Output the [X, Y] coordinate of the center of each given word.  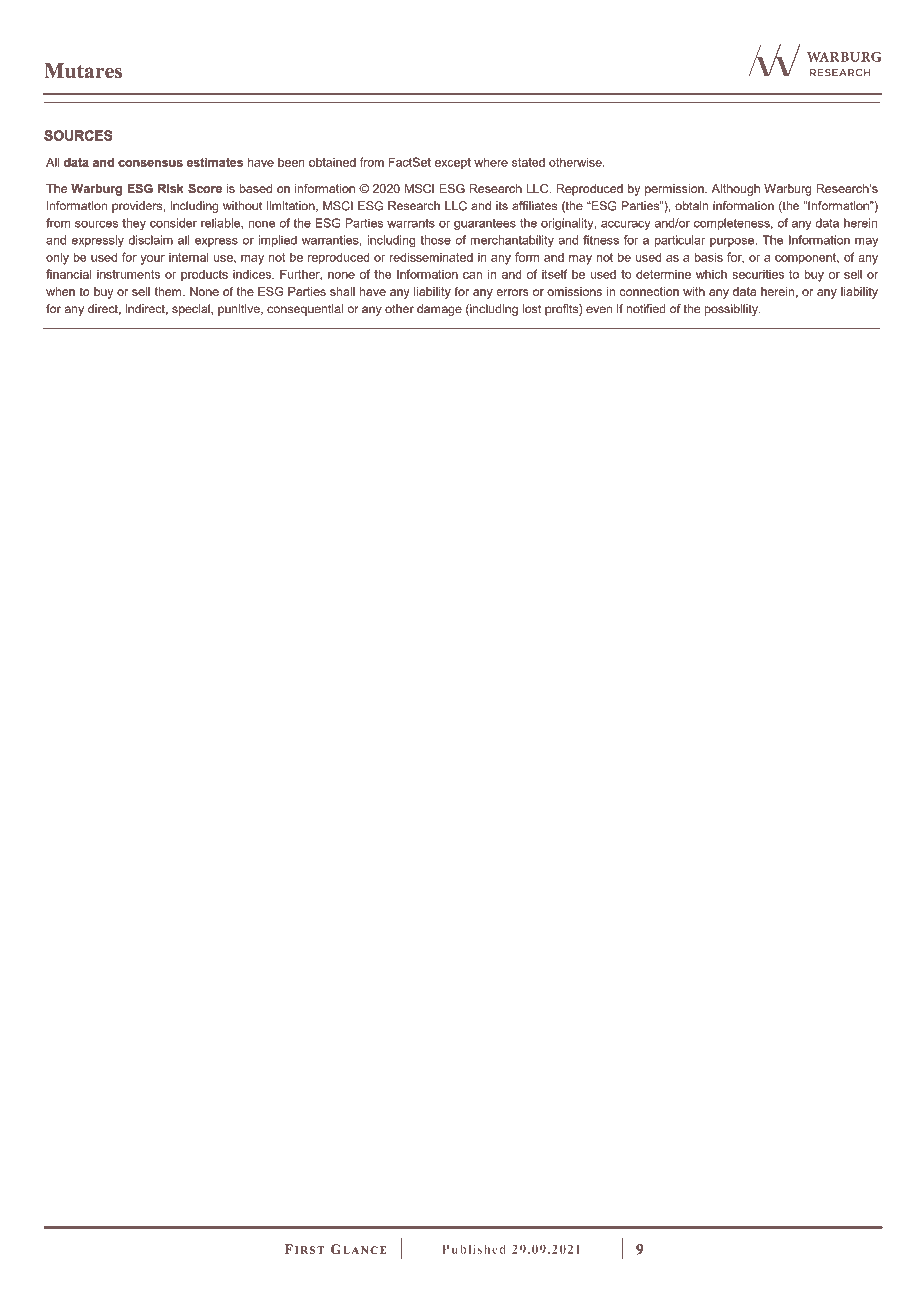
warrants [411, 223]
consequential [305, 310]
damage [439, 310]
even [599, 310]
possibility [732, 310]
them [169, 291]
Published [474, 1249]
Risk [171, 188]
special [192, 310]
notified [646, 309]
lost [531, 309]
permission [675, 190]
